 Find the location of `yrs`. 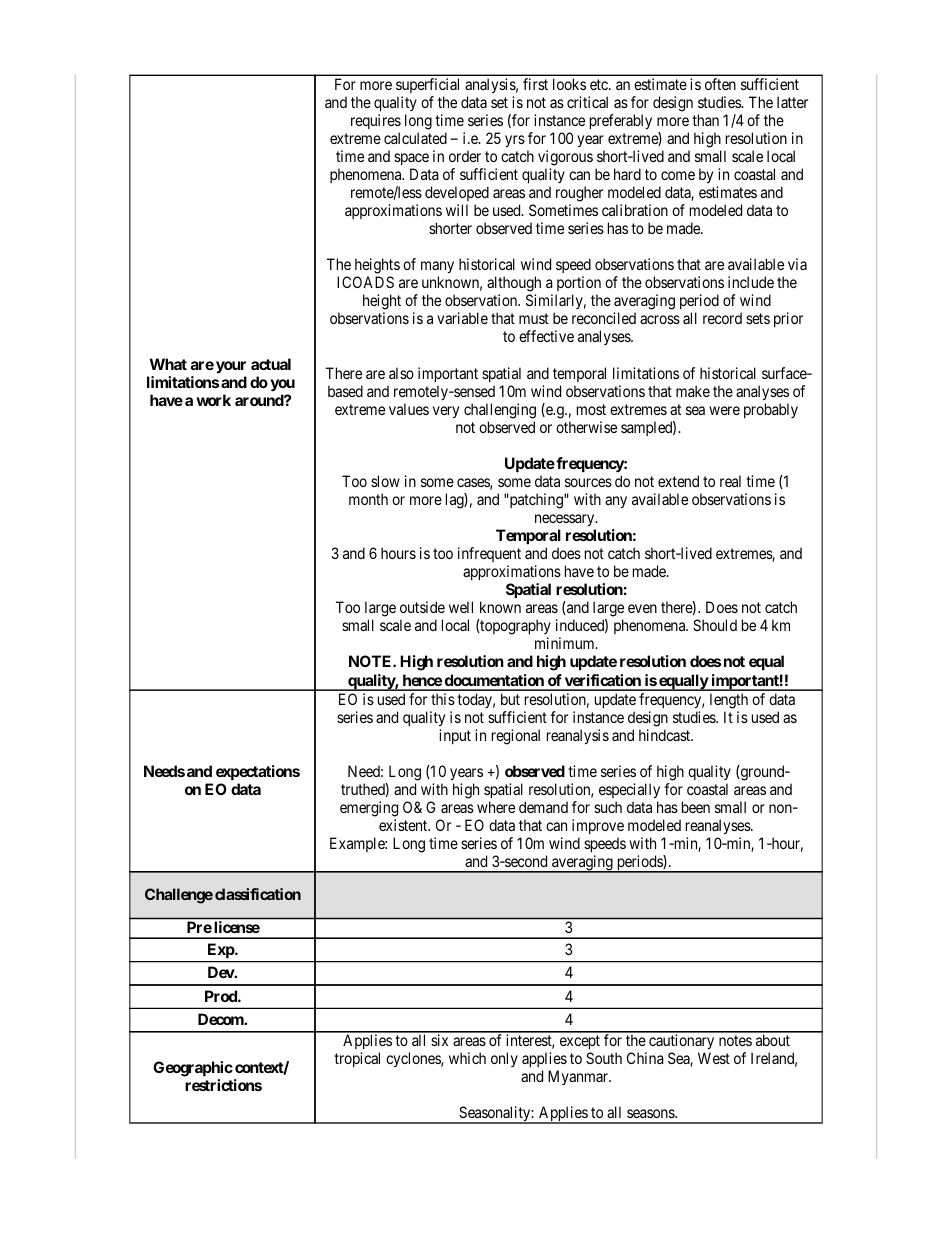

yrs is located at coordinates (515, 141).
